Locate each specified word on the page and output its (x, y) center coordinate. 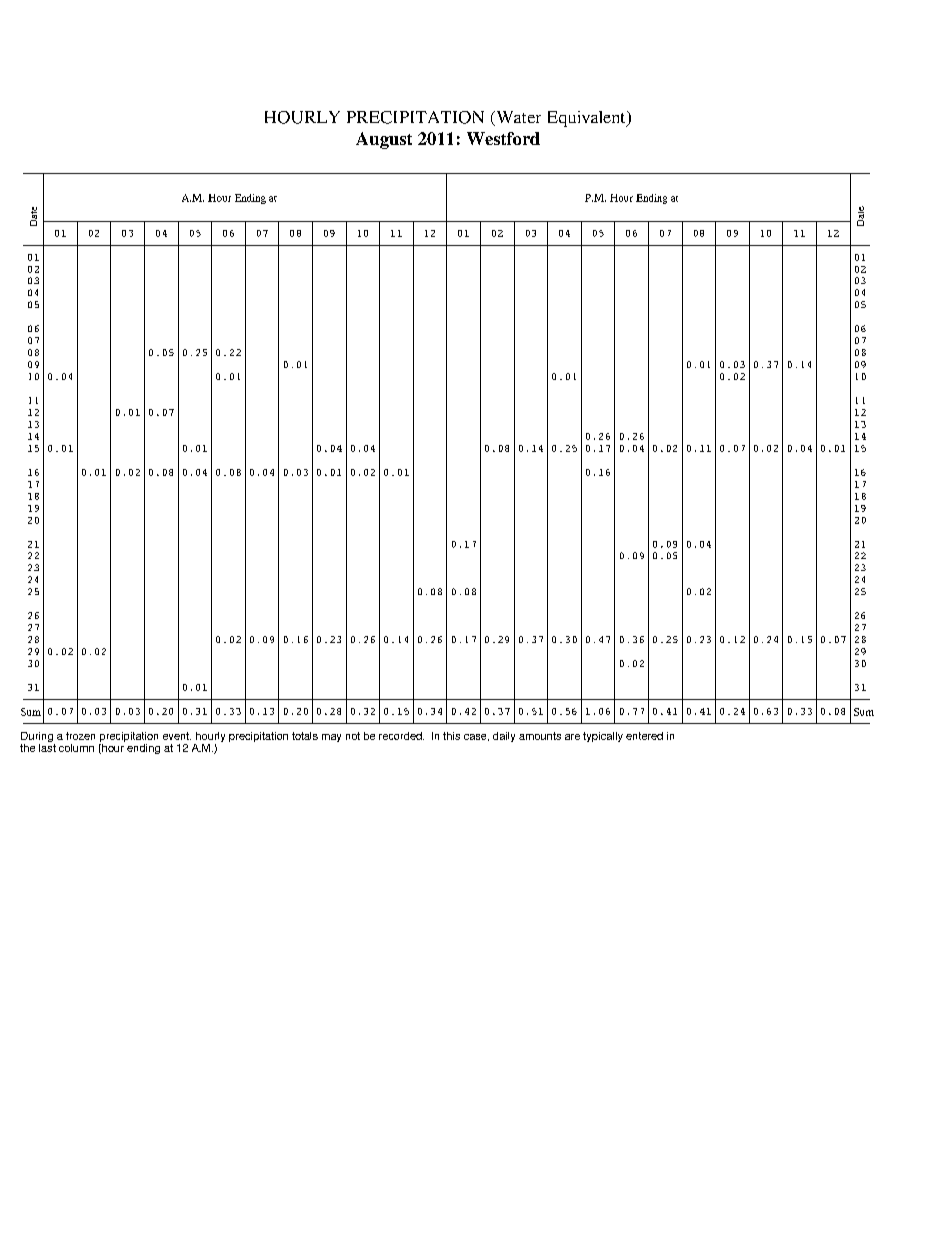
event (177, 736)
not (353, 736)
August (384, 140)
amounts (540, 736)
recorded (401, 736)
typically (603, 737)
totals (305, 736)
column (76, 748)
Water (517, 118)
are (572, 737)
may (331, 738)
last (47, 746)
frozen (80, 736)
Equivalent (588, 119)
